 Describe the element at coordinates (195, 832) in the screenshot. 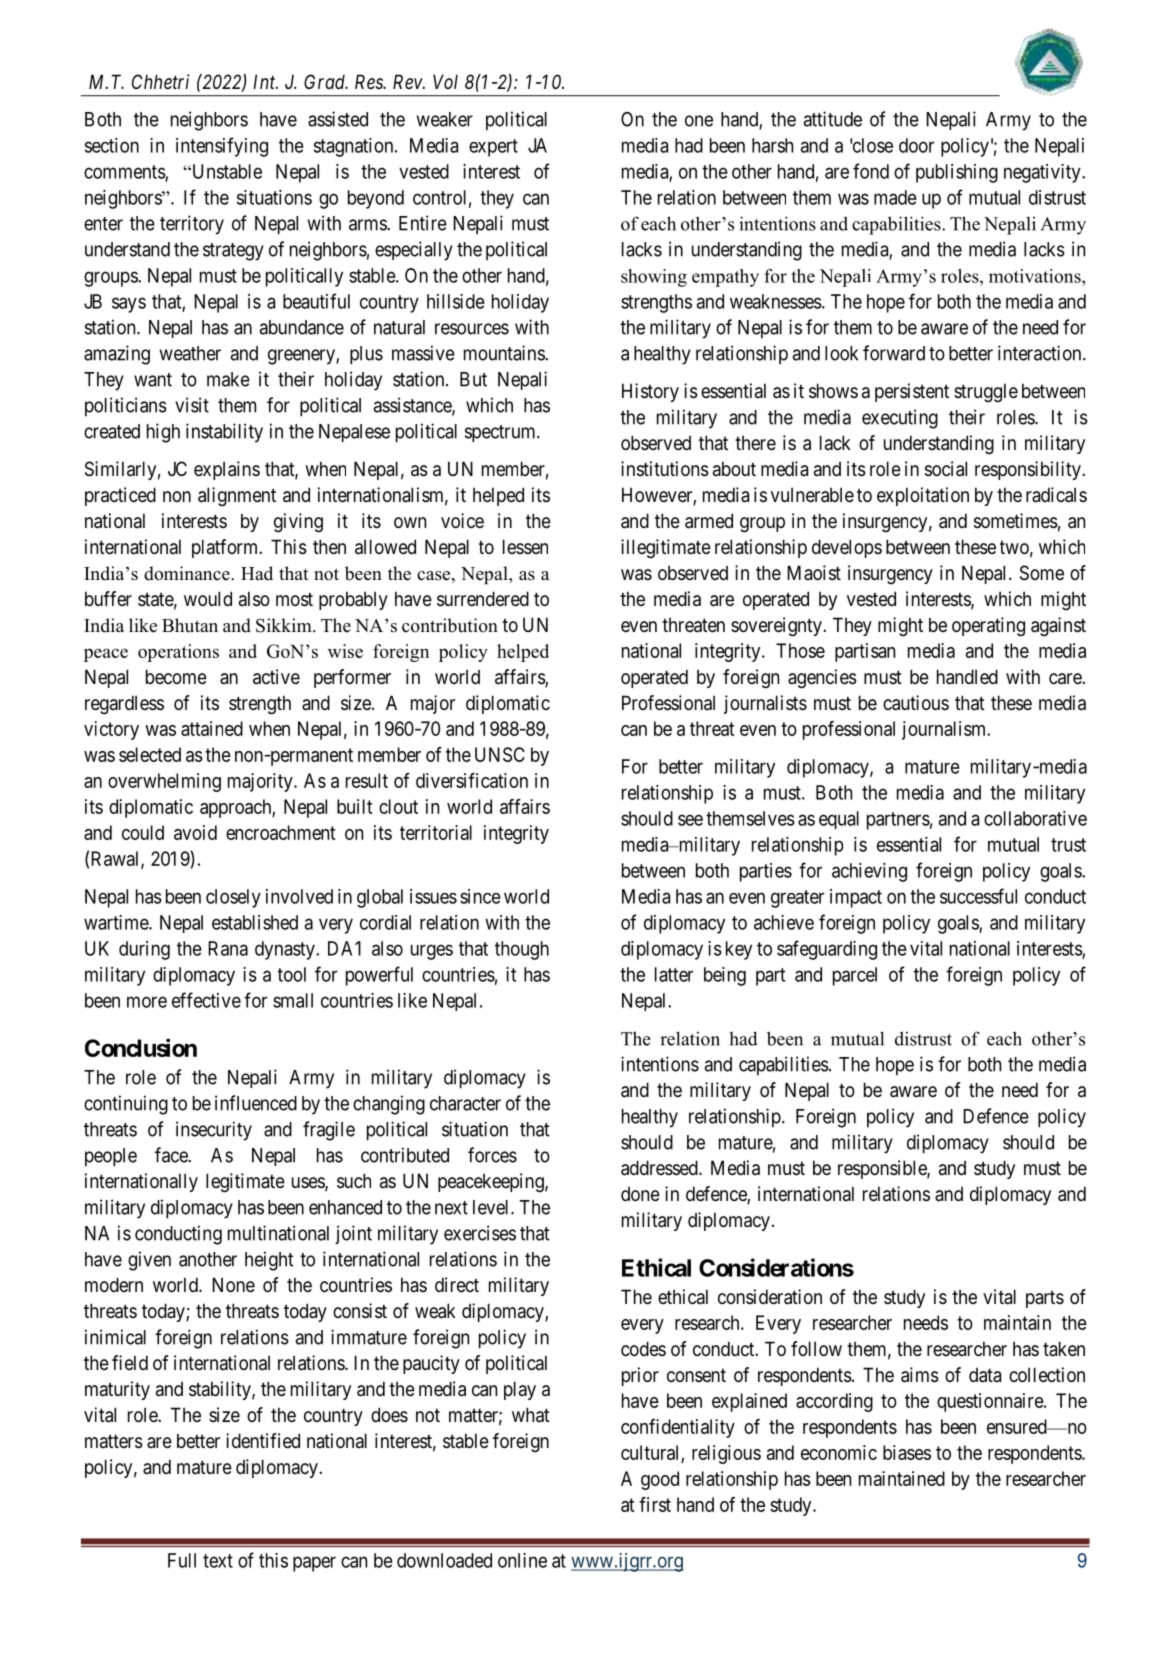

I see `avoid` at that location.
